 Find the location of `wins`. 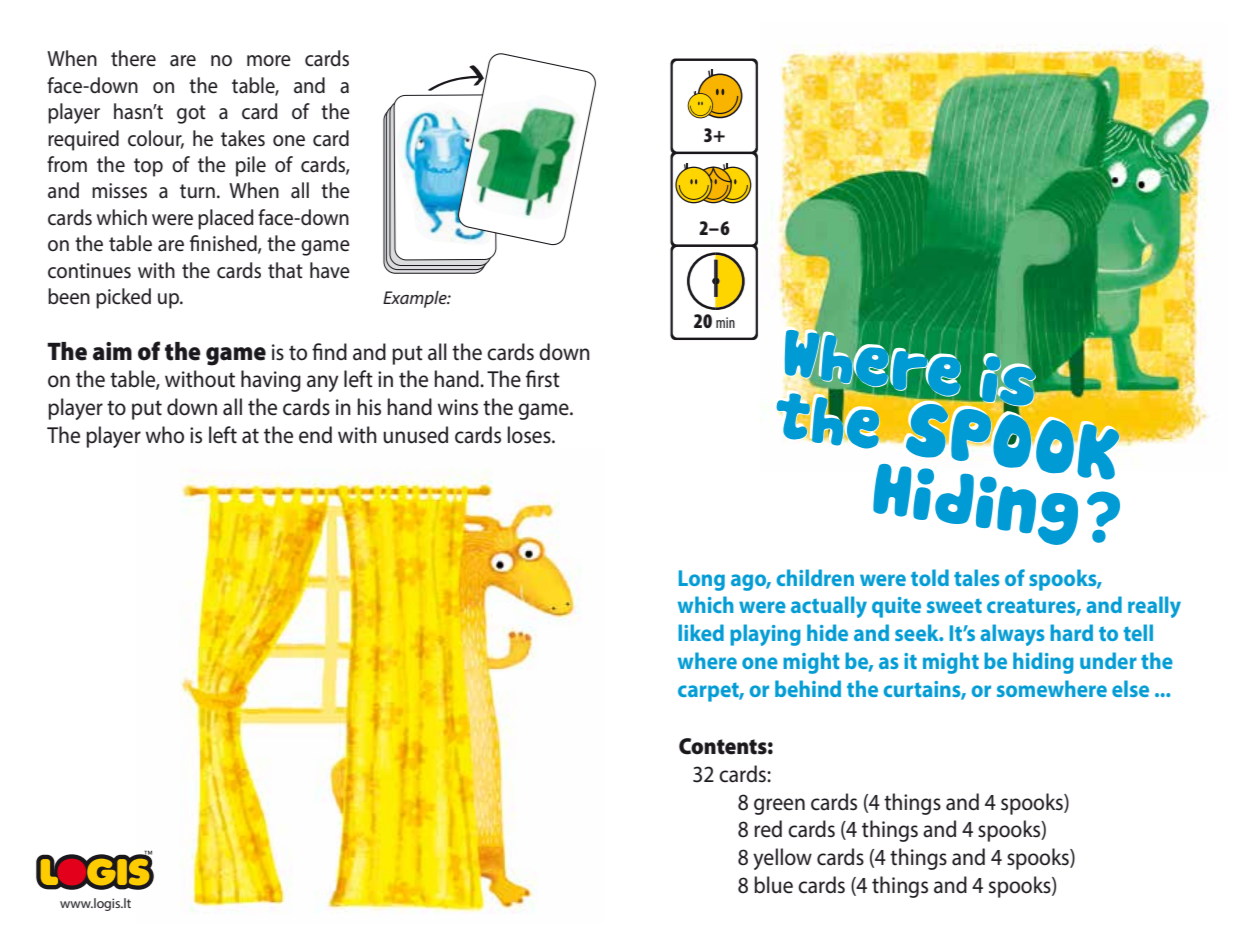

wins is located at coordinates (458, 407).
